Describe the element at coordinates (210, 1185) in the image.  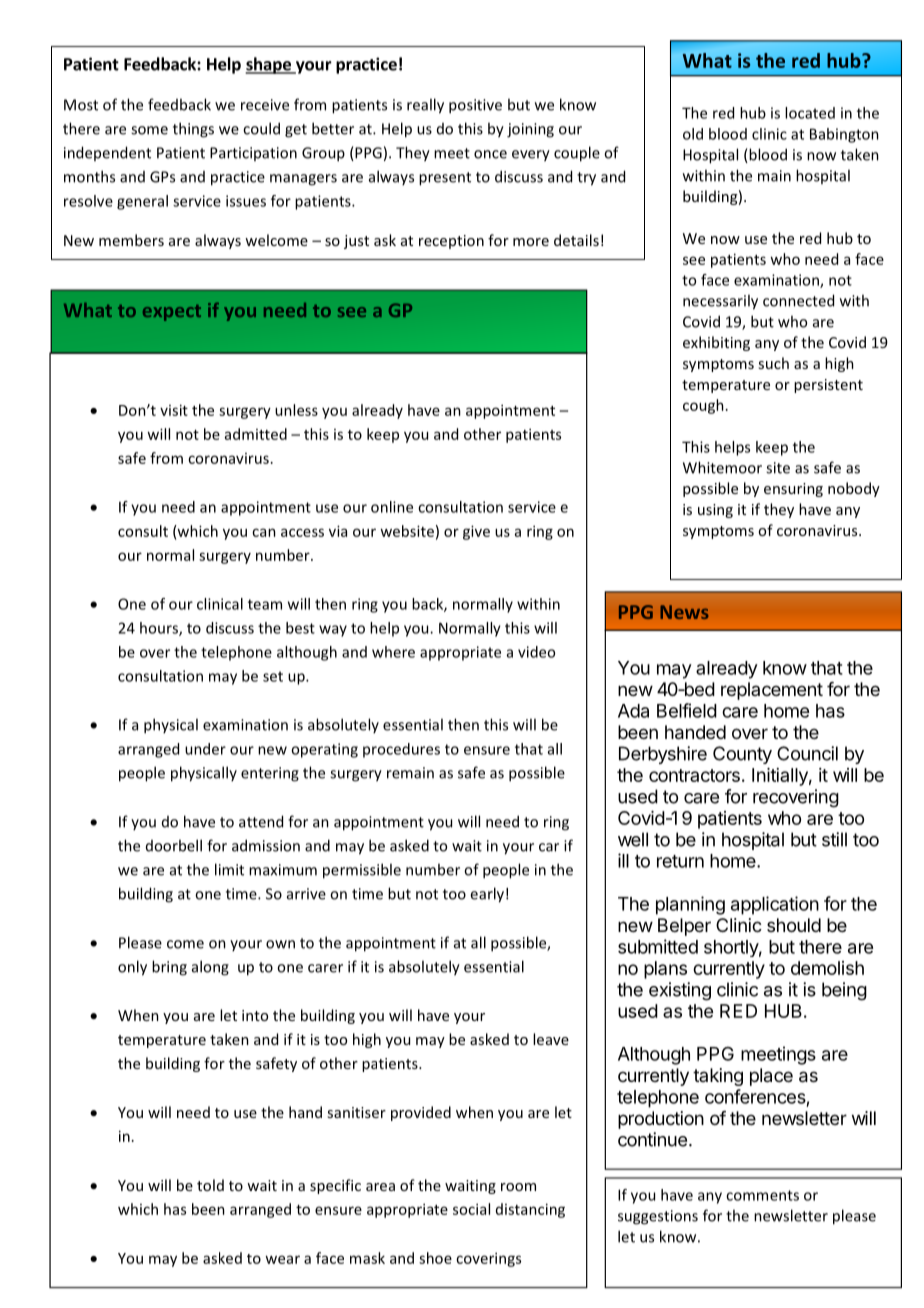
I see `told` at that location.
